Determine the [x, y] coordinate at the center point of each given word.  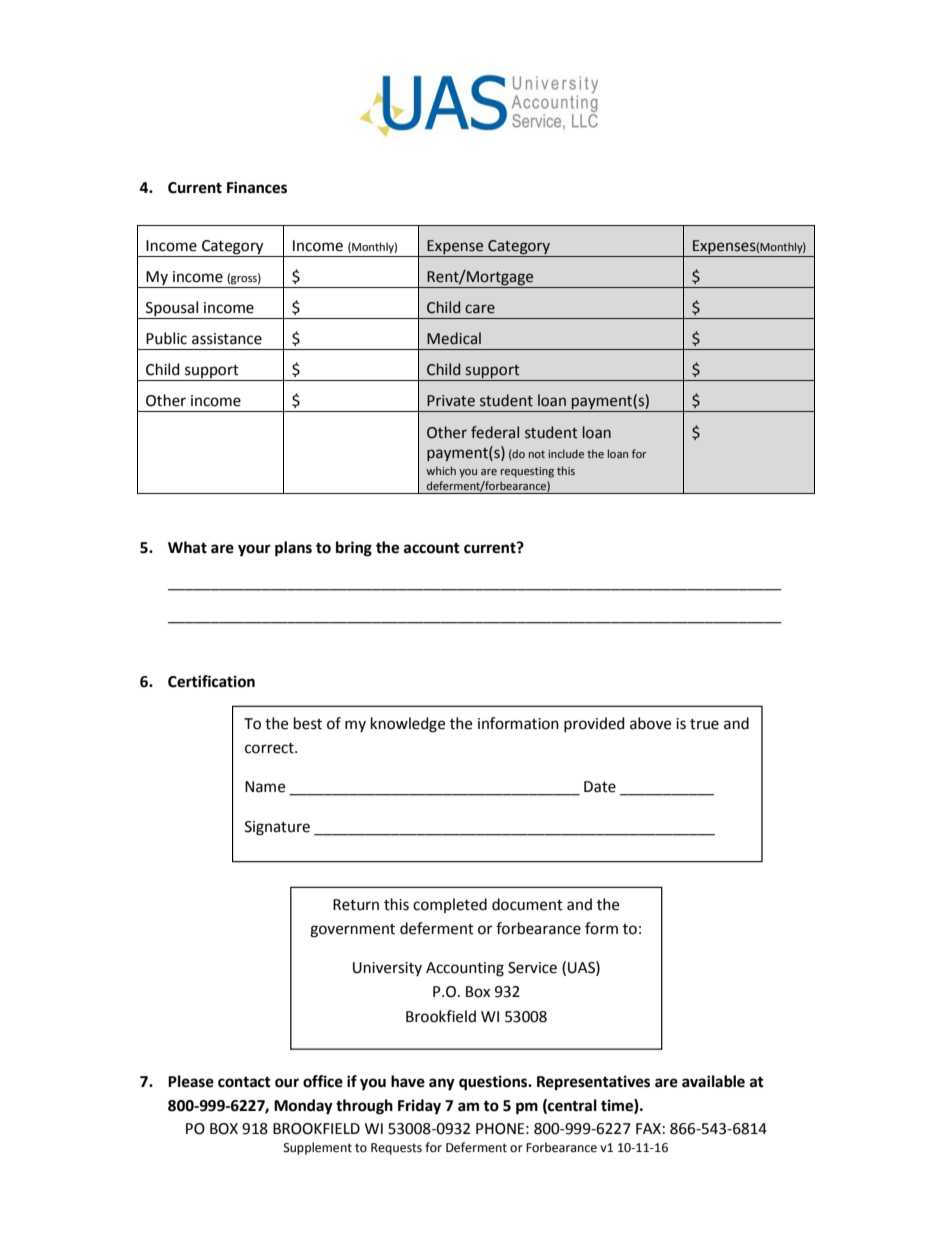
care [480, 309]
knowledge [408, 725]
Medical [454, 338]
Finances [257, 187]
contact [244, 1082]
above [650, 723]
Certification [211, 681]
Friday [419, 1107]
